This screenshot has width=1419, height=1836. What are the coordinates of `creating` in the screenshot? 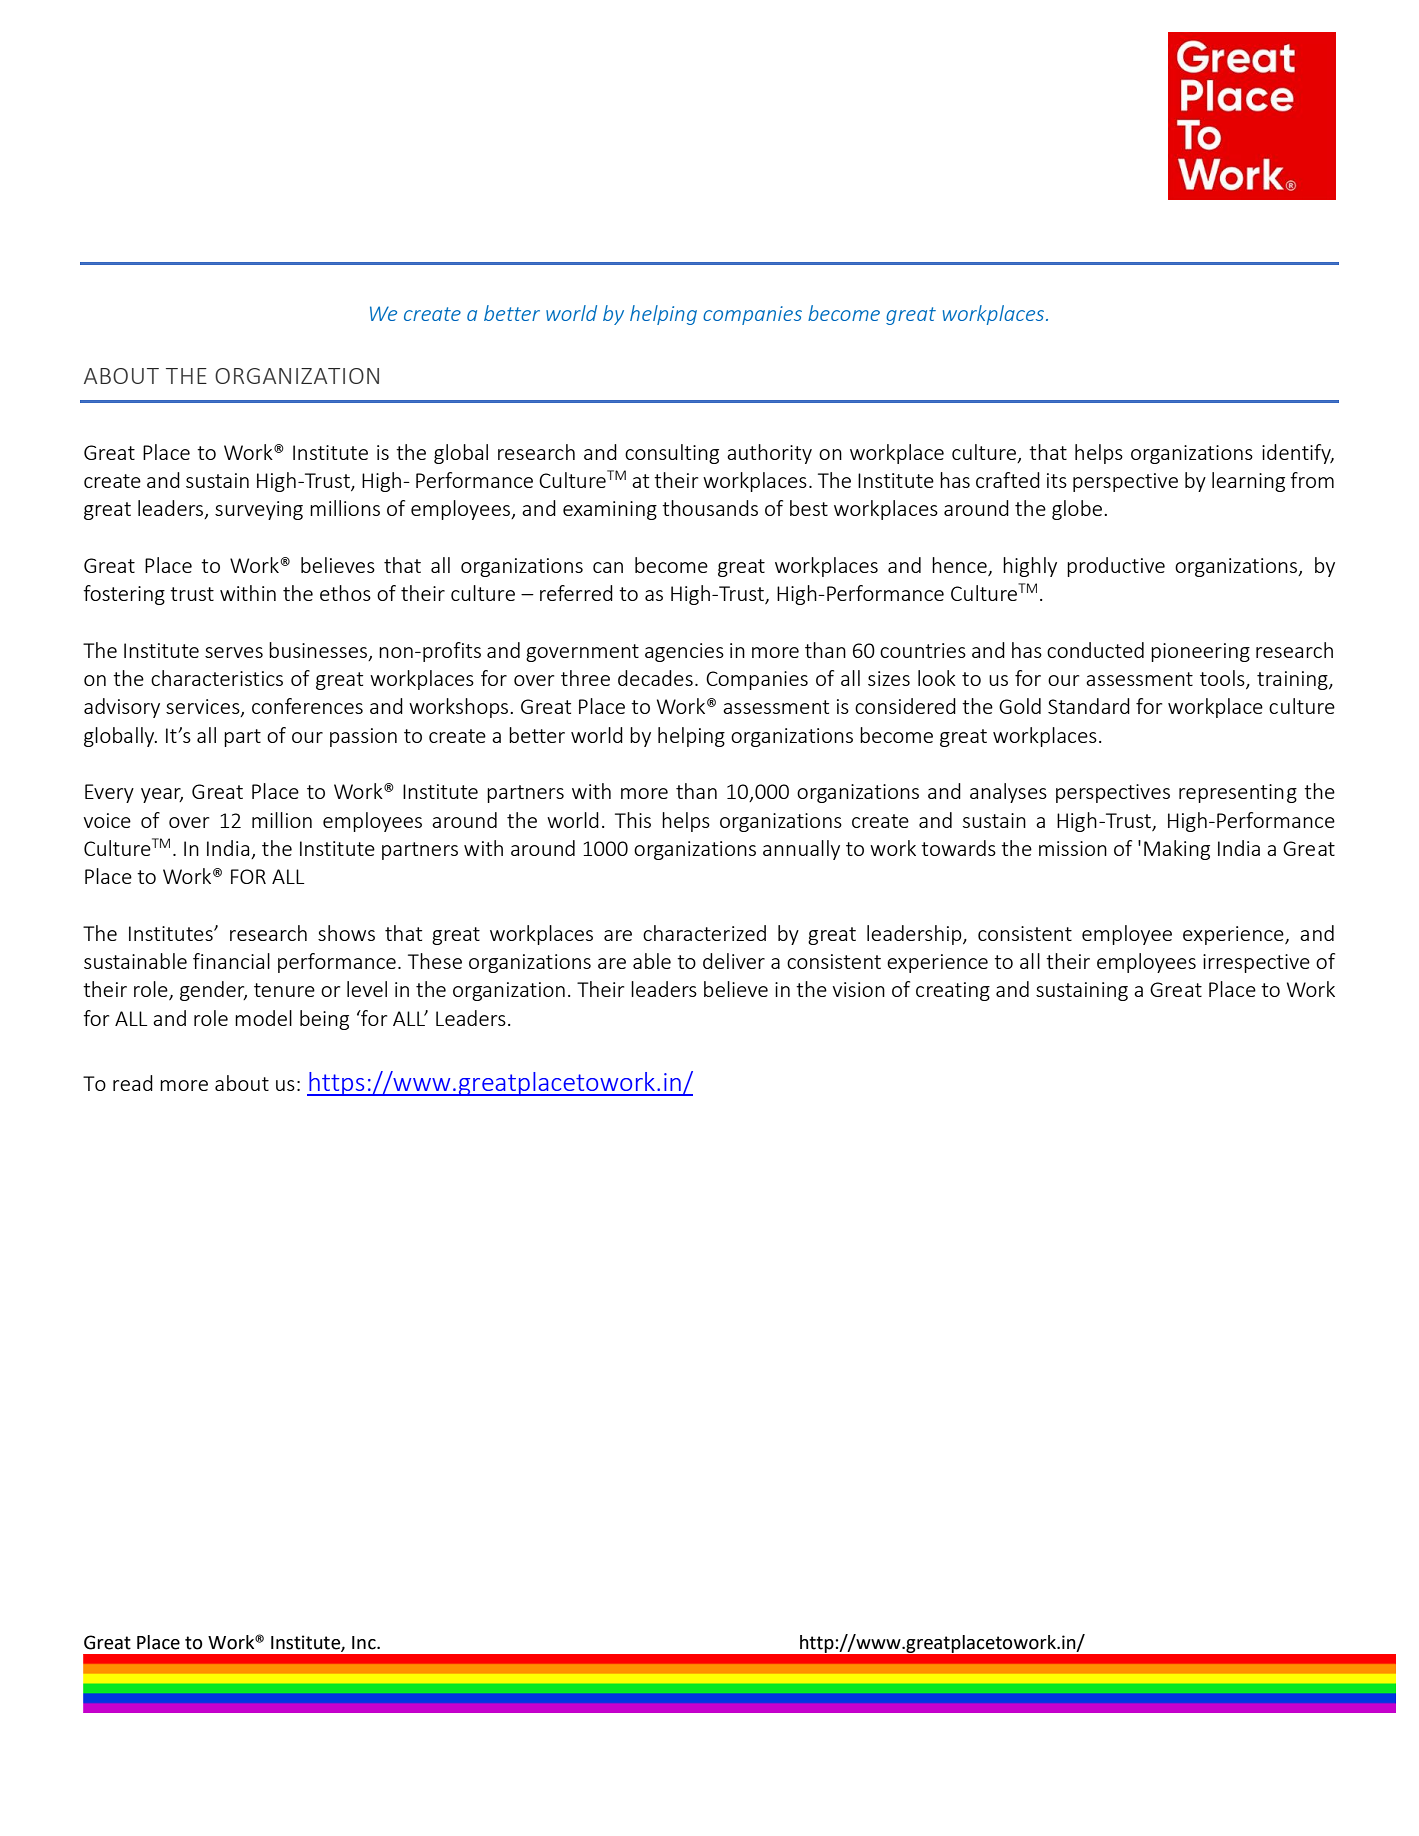 It's located at (953, 991).
